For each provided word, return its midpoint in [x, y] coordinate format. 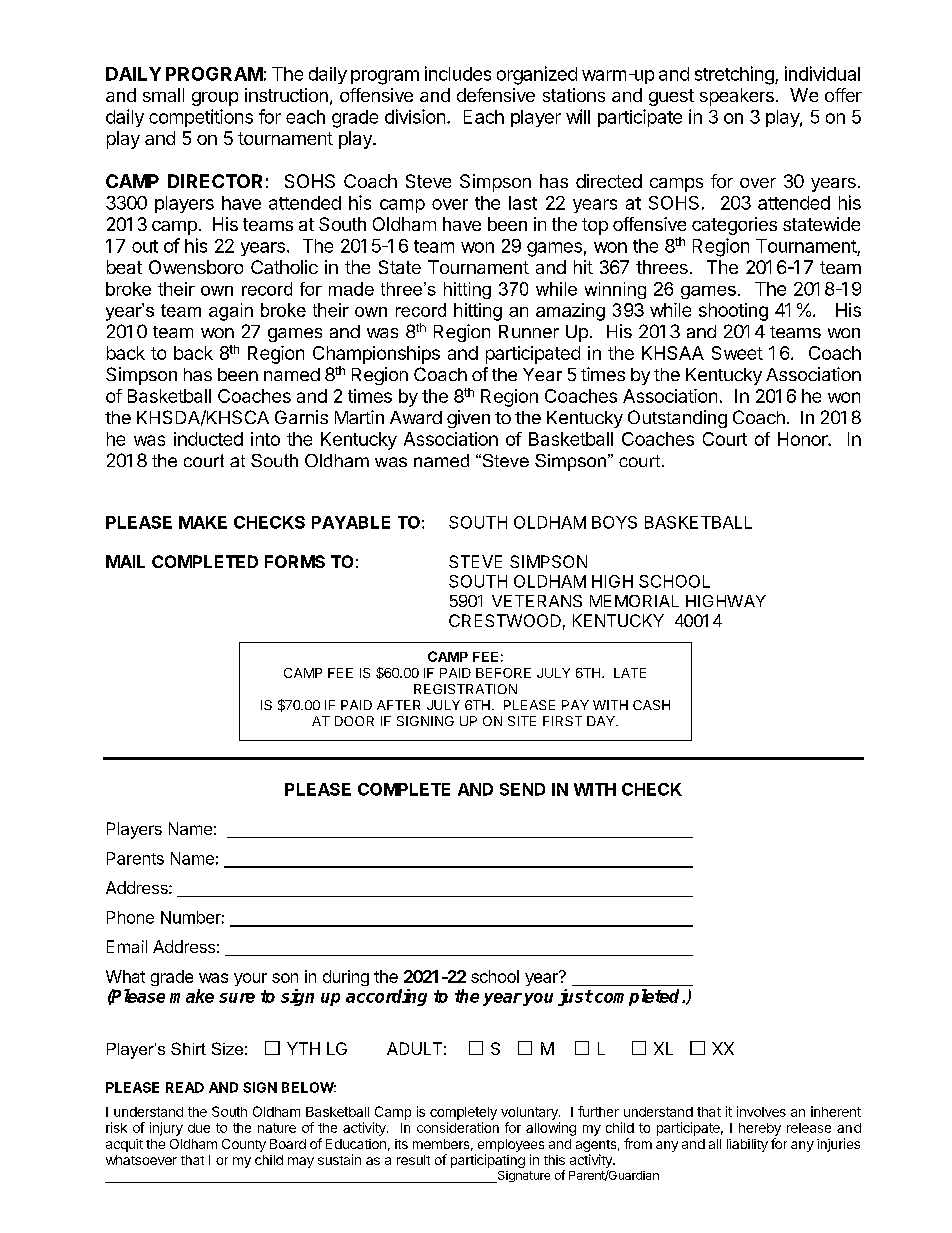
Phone [130, 917]
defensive [496, 95]
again [231, 312]
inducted [208, 439]
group [215, 99]
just [575, 997]
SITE [522, 721]
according [386, 997]
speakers [737, 97]
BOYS [614, 522]
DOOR [354, 721]
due [199, 1128]
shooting [733, 312]
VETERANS [537, 601]
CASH [651, 705]
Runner [529, 331]
